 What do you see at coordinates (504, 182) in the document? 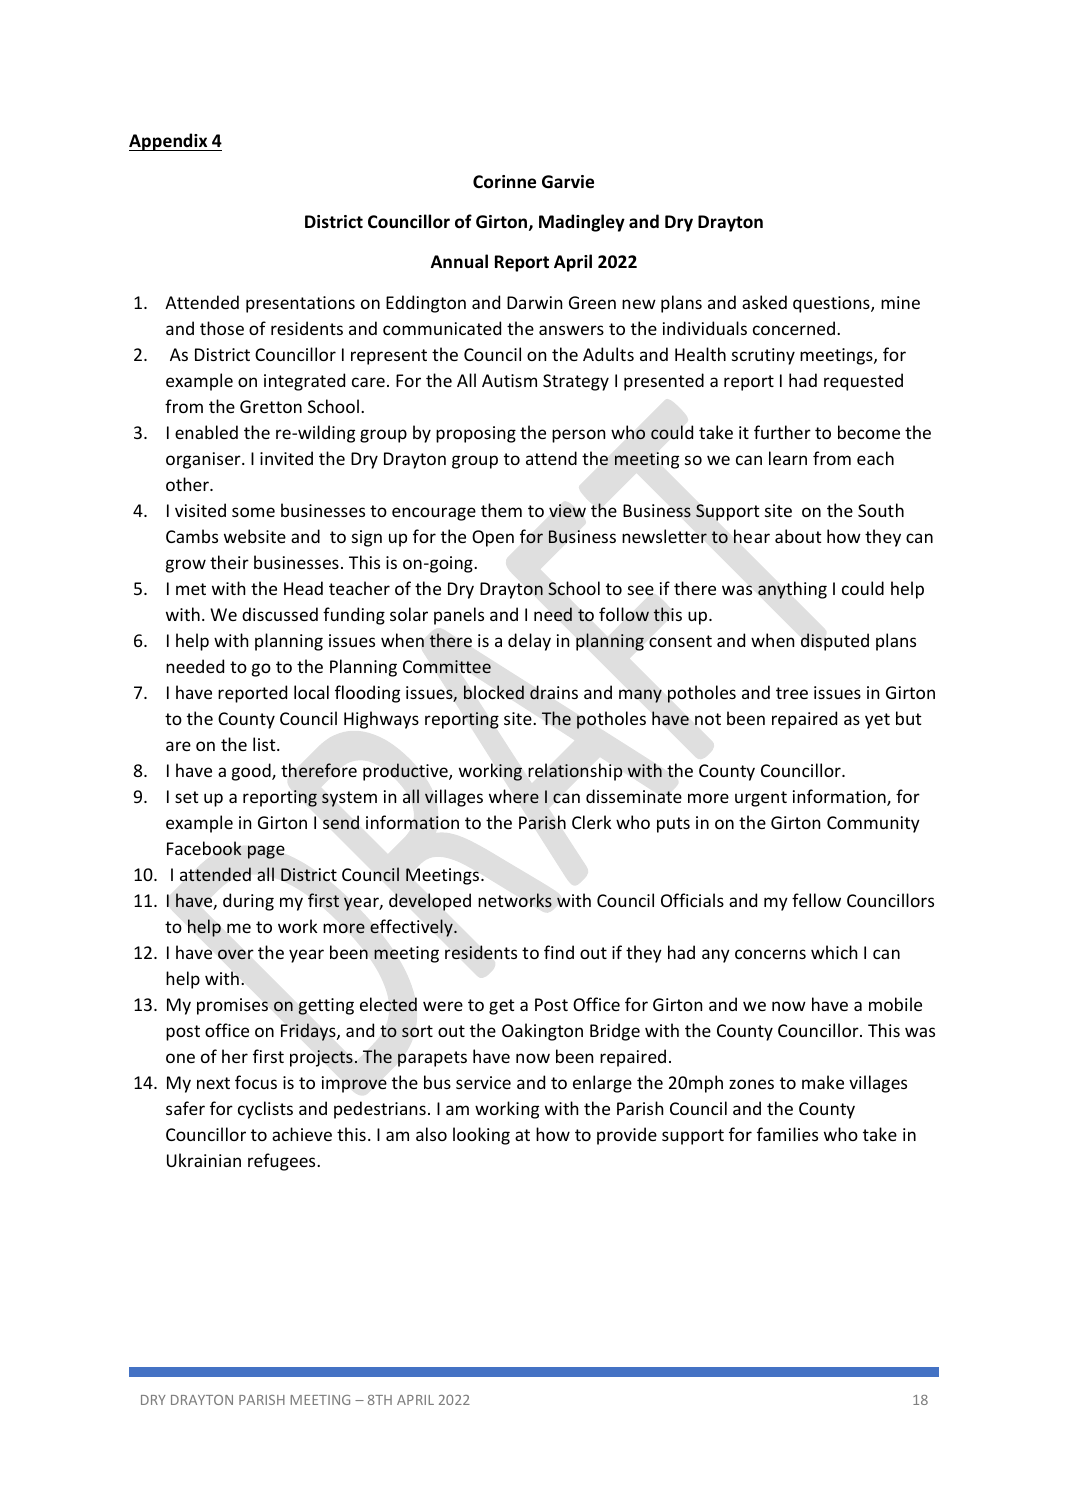
I see `Corinne` at bounding box center [504, 182].
